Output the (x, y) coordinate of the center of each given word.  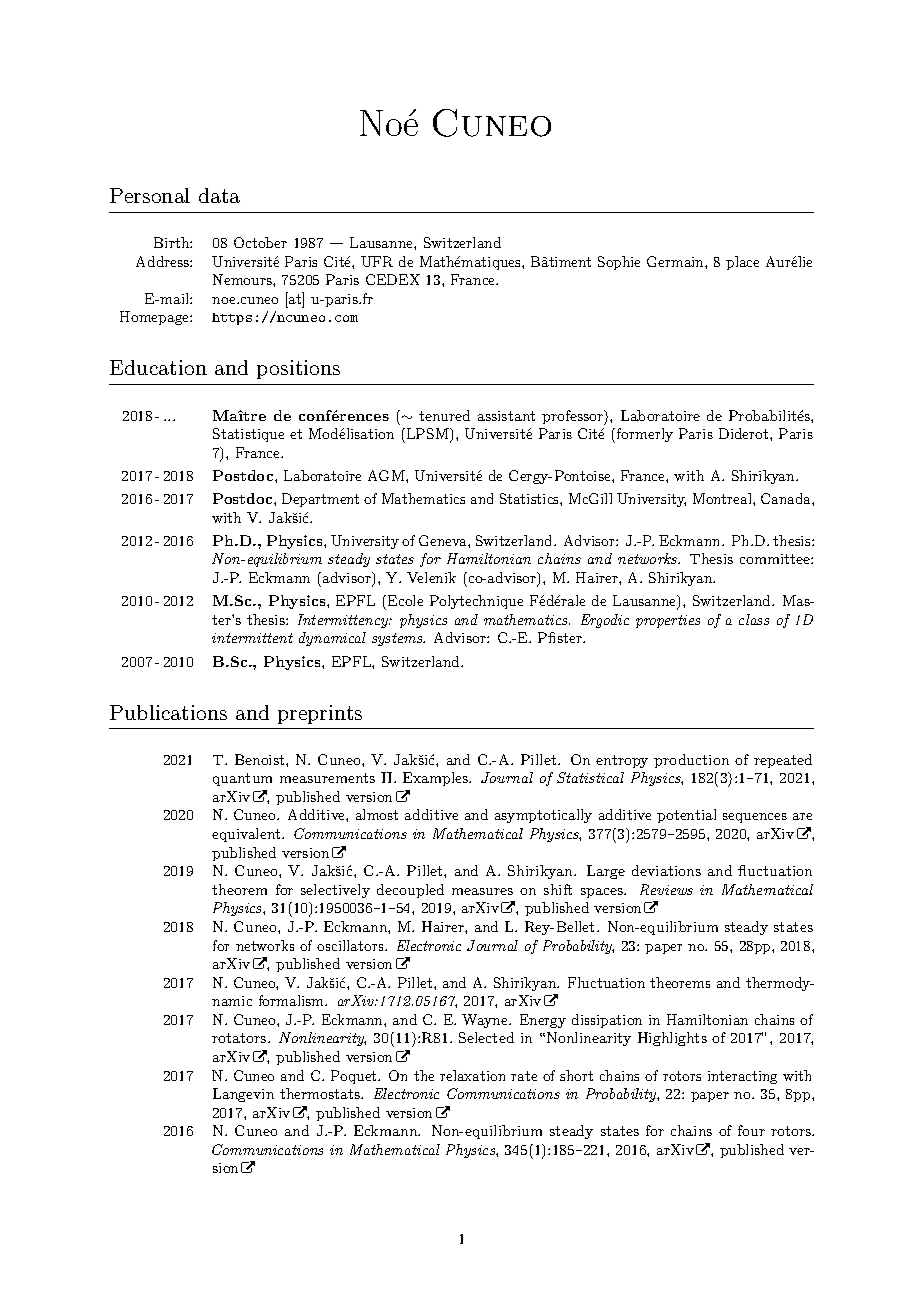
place (742, 263)
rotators (240, 1038)
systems (398, 639)
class (754, 619)
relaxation (472, 1075)
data (219, 195)
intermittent (252, 638)
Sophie (619, 263)
